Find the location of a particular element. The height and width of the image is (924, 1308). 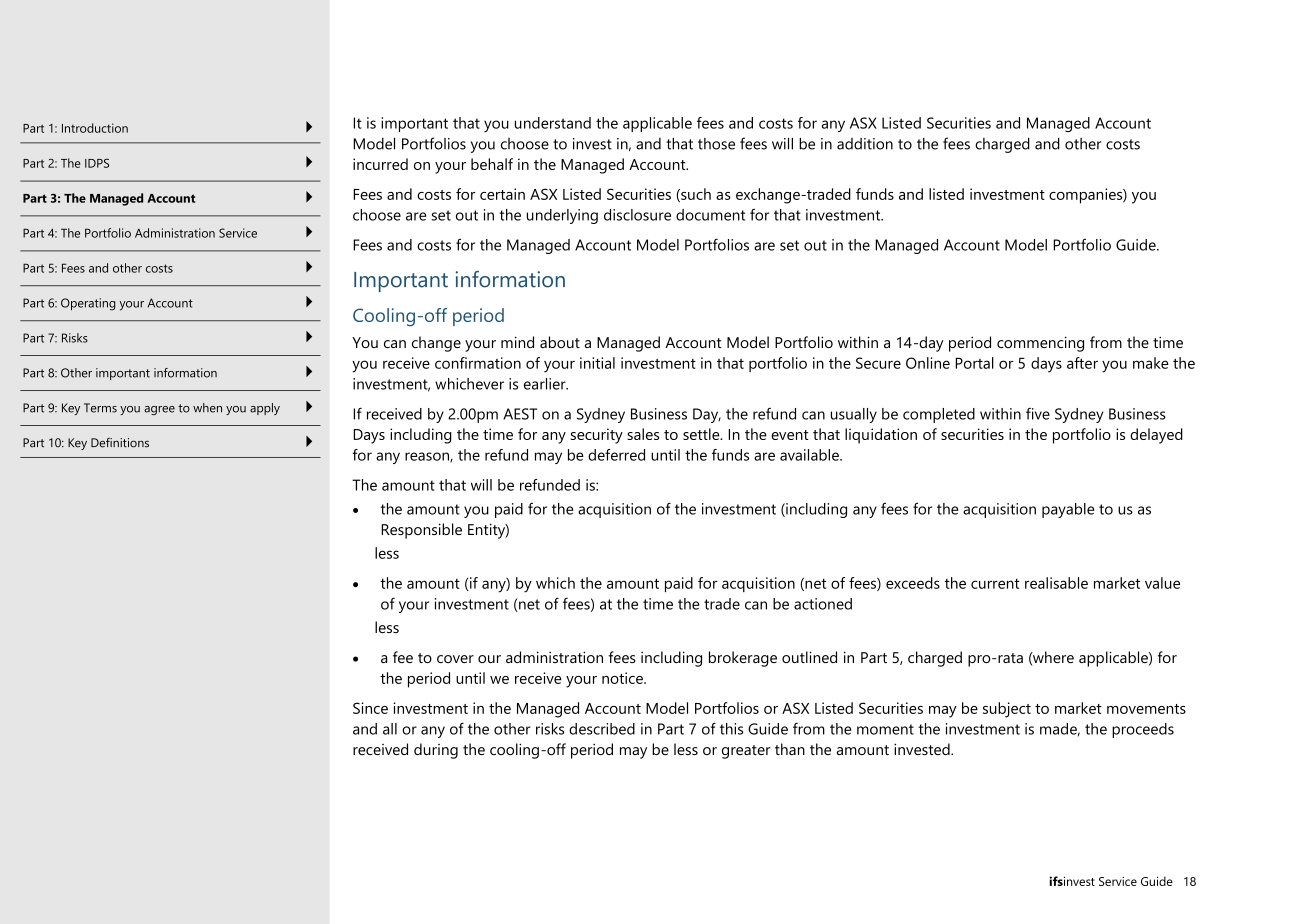

those is located at coordinates (716, 144).
